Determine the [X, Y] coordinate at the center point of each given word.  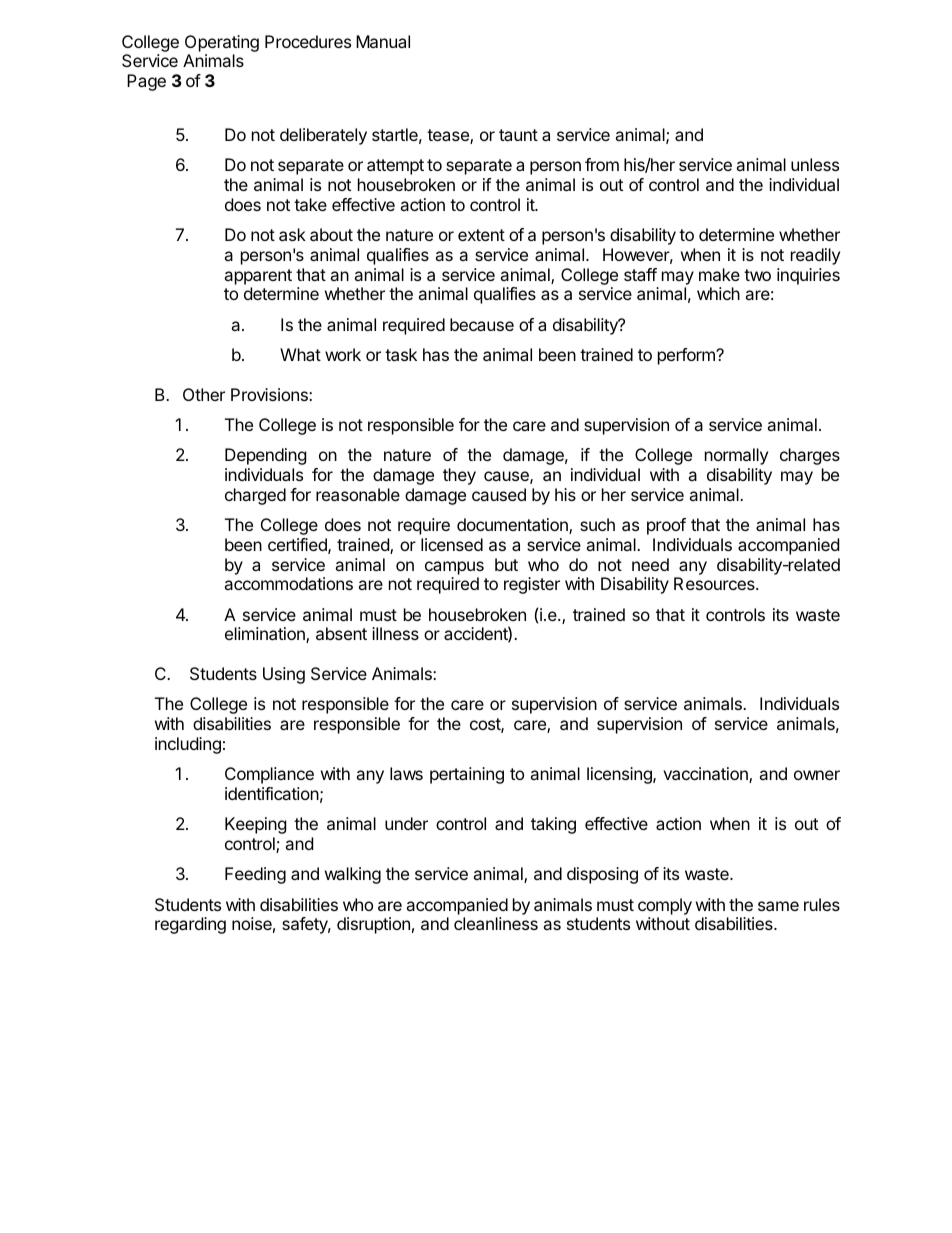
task [401, 354]
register [532, 585]
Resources [715, 583]
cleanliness [496, 923]
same [778, 906]
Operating [222, 43]
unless [815, 164]
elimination [266, 635]
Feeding [255, 875]
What [300, 354]
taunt [518, 135]
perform [687, 356]
